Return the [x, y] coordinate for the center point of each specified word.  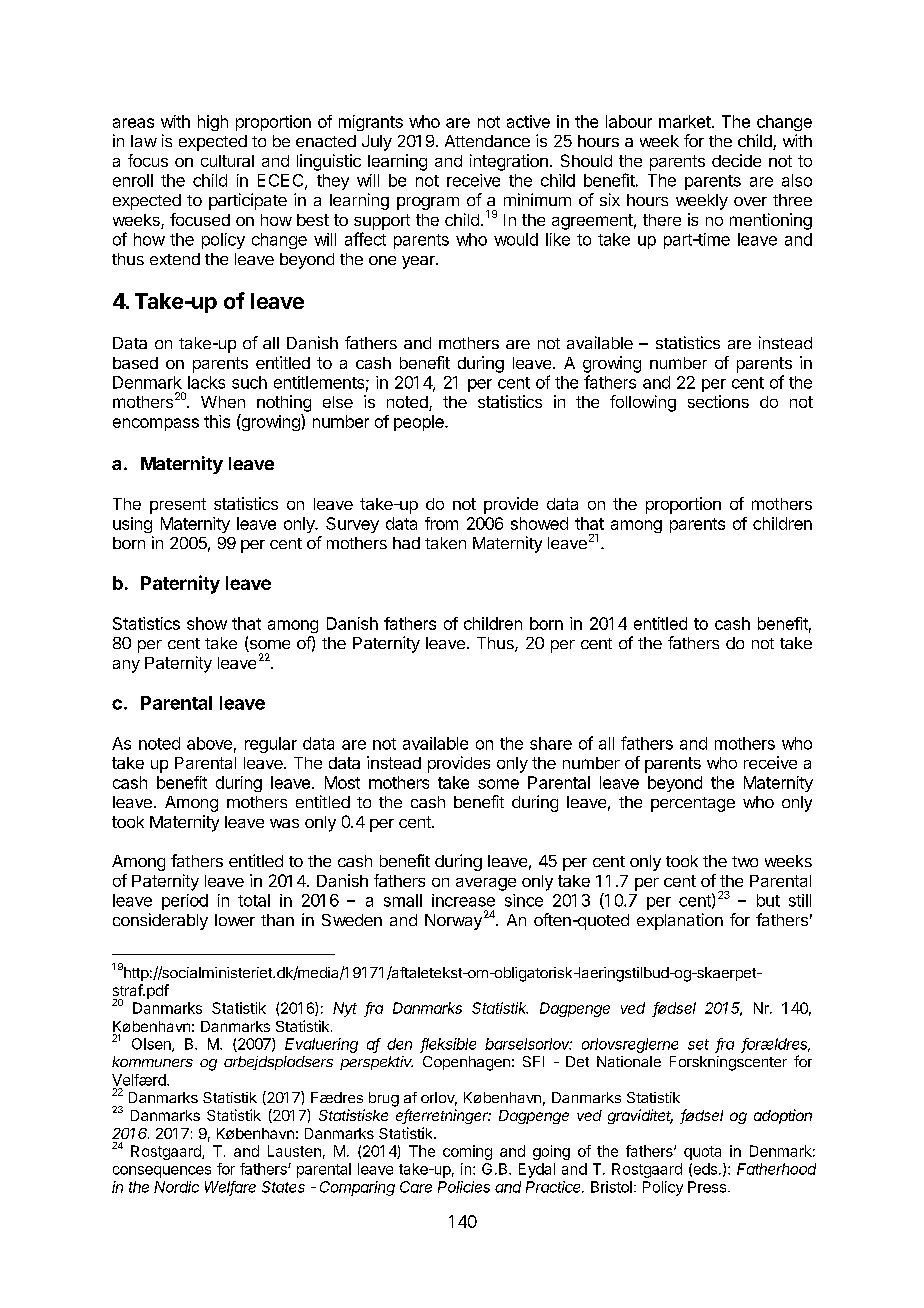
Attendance [487, 141]
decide [736, 160]
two [745, 861]
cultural [227, 161]
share [551, 743]
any [126, 666]
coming [467, 1152]
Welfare [230, 1188]
